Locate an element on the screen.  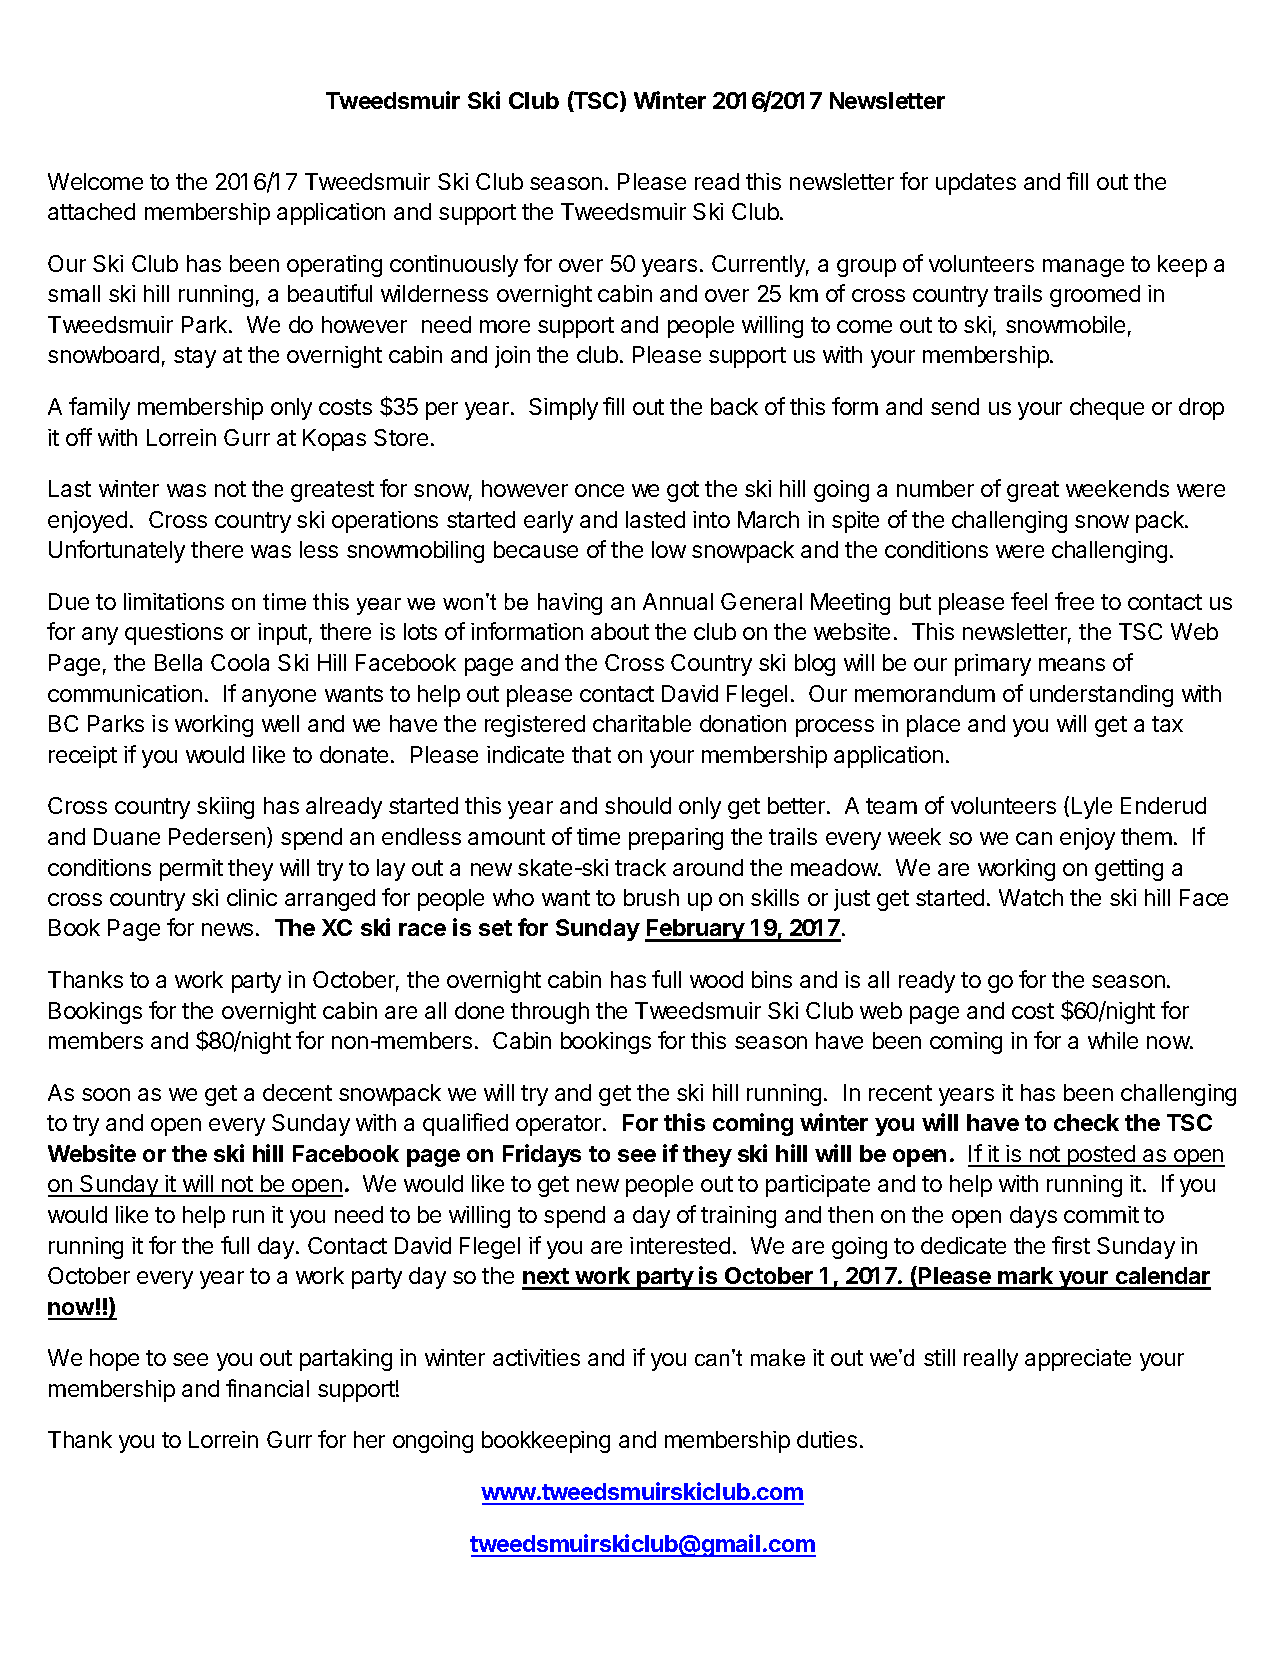
number is located at coordinates (935, 488).
